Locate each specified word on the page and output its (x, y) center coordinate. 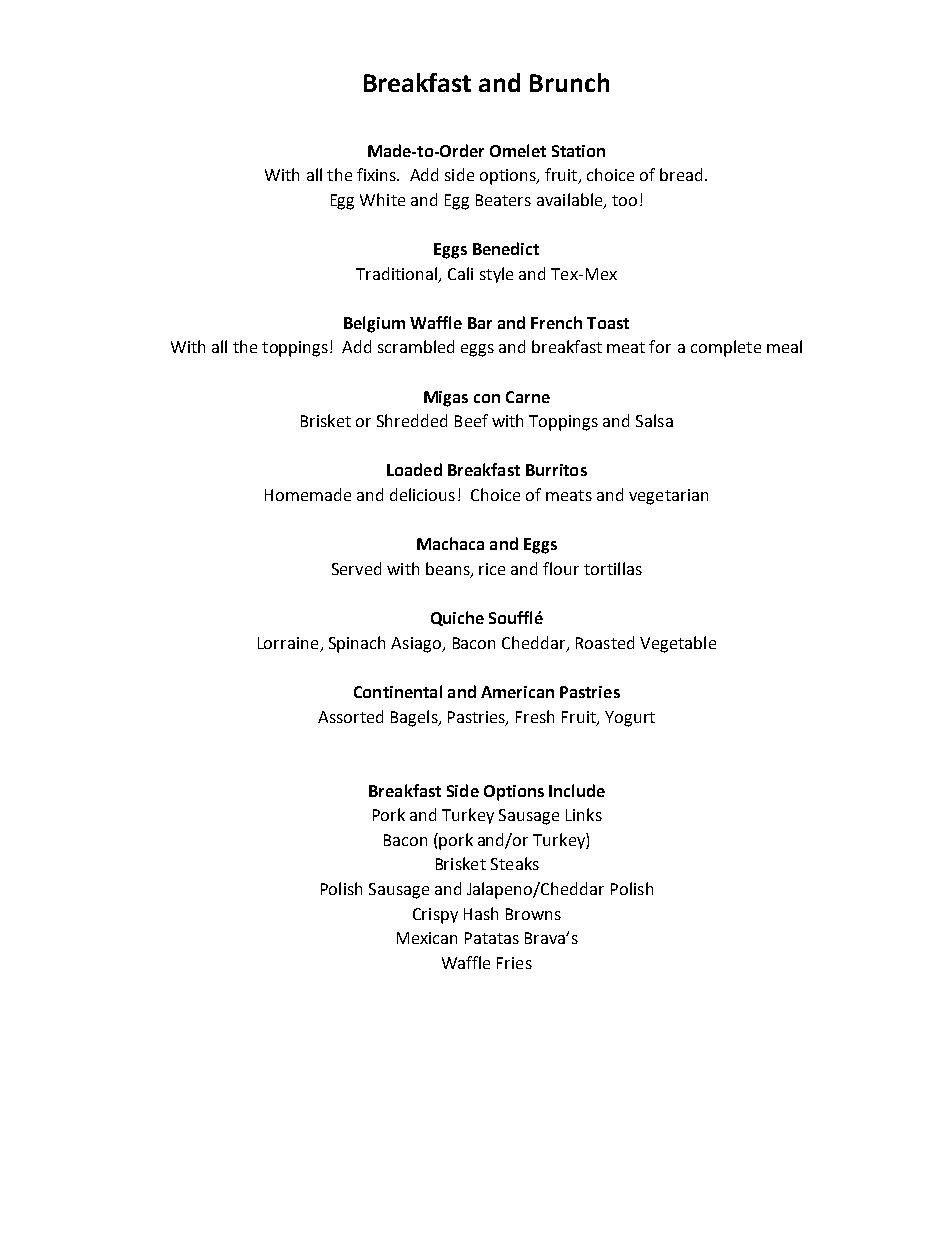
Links (584, 814)
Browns (533, 914)
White (382, 199)
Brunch (569, 82)
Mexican (427, 938)
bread (681, 174)
